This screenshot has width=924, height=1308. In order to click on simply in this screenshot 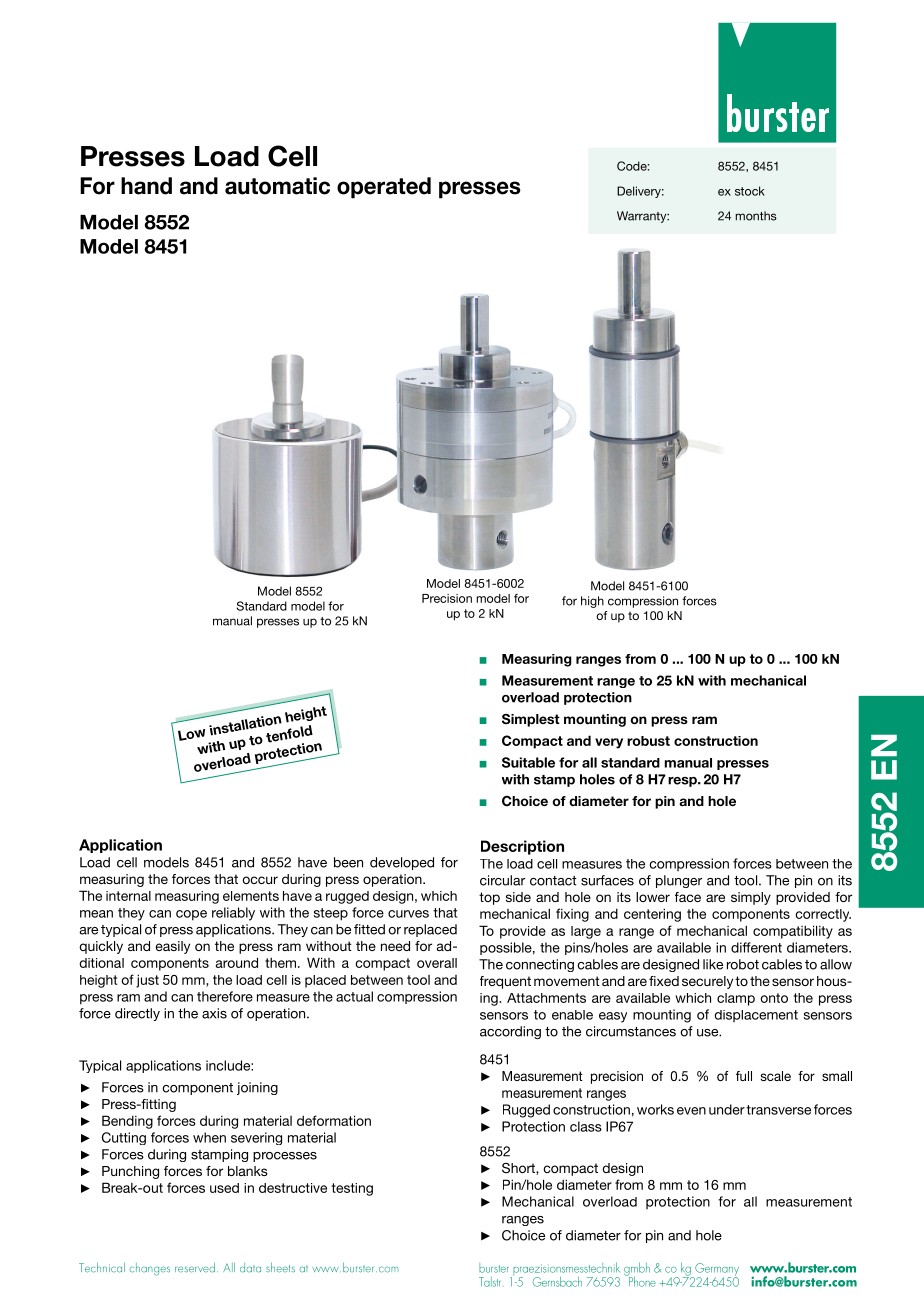, I will do `click(751, 898)`.
